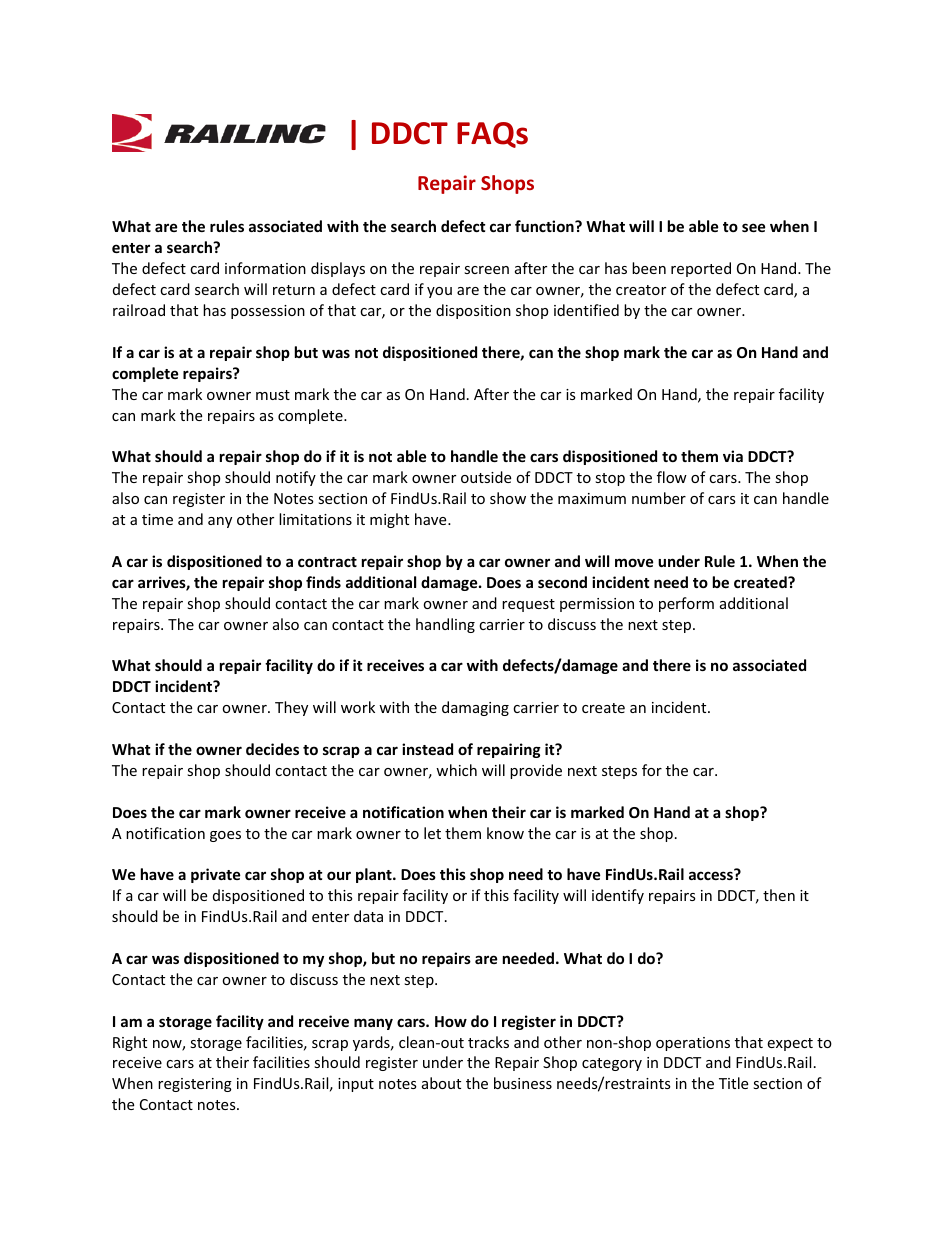  I want to click on tracks, so click(488, 1042).
